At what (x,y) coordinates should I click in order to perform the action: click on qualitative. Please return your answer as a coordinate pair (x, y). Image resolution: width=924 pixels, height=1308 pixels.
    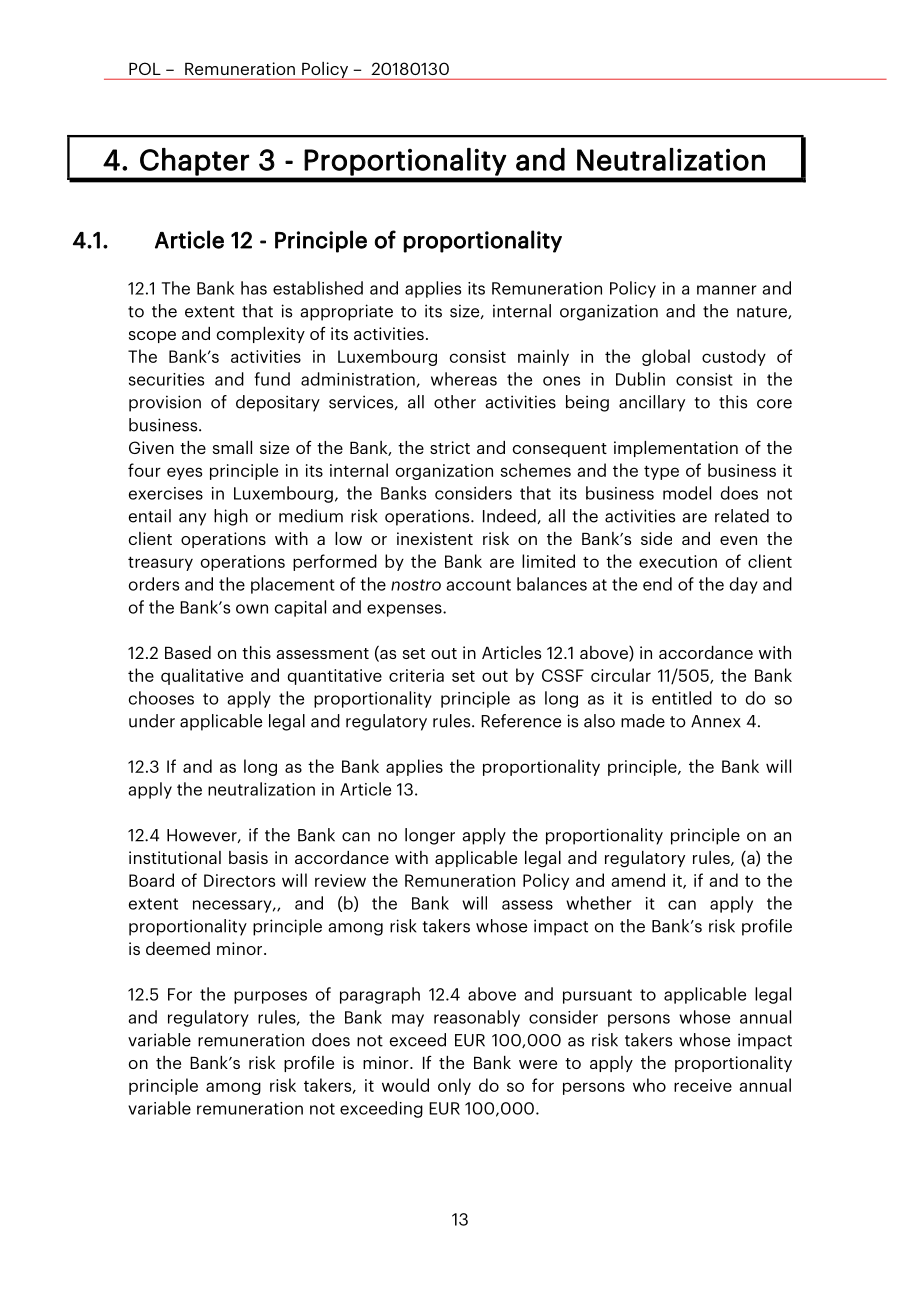
    Looking at the image, I should click on (202, 676).
